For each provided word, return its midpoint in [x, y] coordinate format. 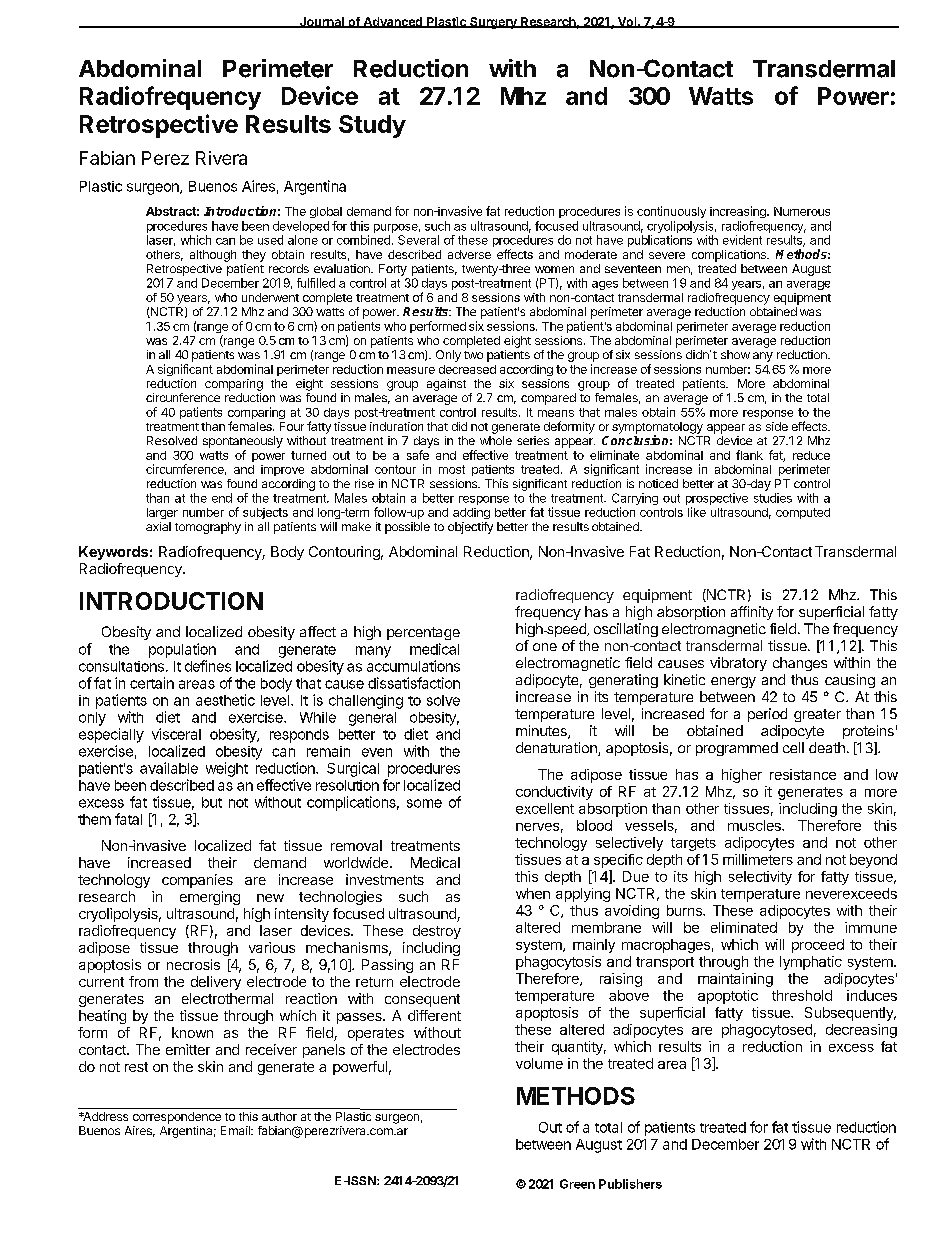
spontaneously [243, 442]
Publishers [630, 1184]
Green [577, 1184]
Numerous [802, 211]
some [424, 803]
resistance [803, 774]
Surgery [493, 23]
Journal [321, 22]
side [777, 426]
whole [496, 440]
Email [236, 1130]
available [169, 768]
